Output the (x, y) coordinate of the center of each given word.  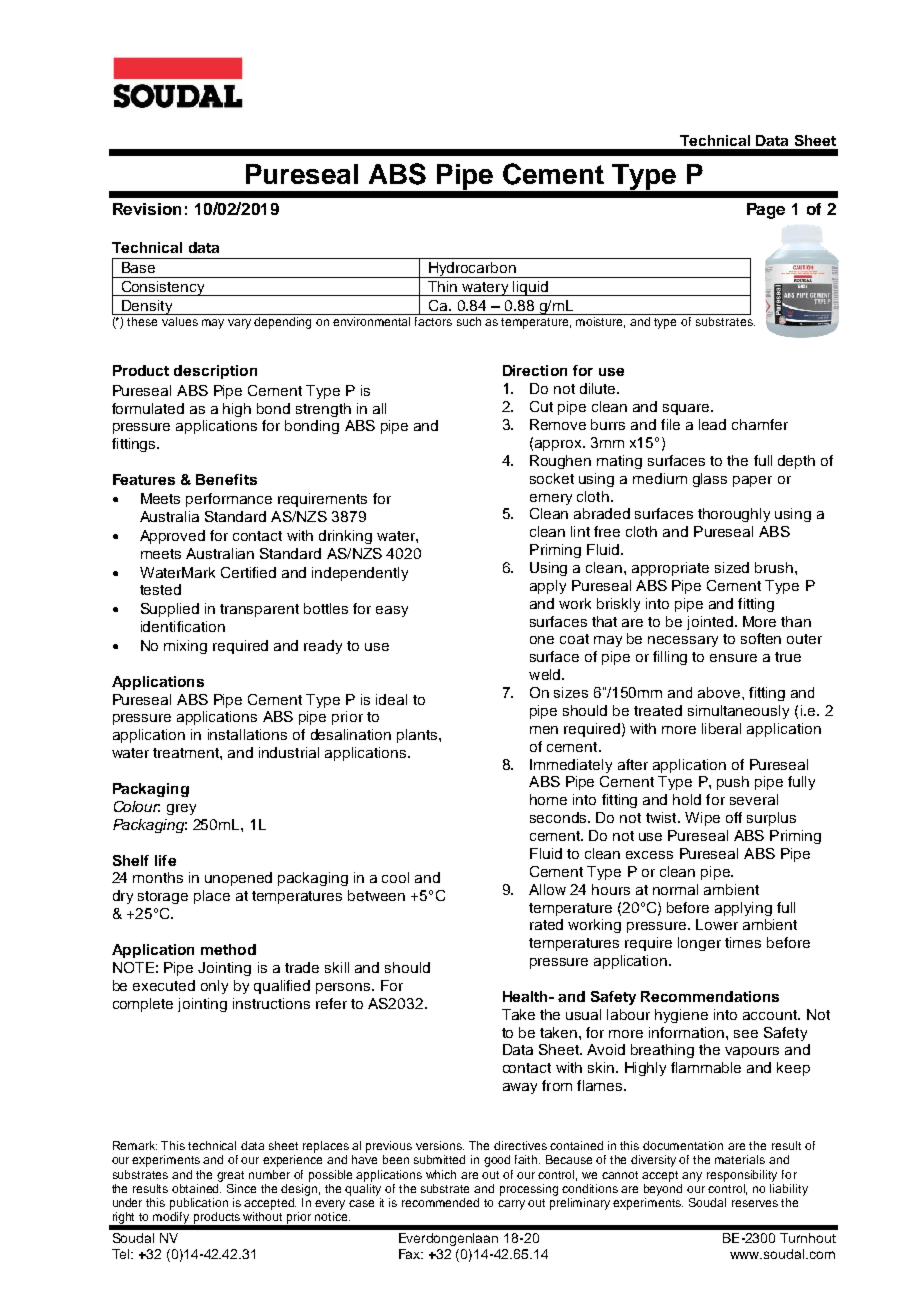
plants (418, 736)
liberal (721, 728)
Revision (147, 209)
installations (247, 734)
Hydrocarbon (472, 270)
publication (199, 1204)
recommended (440, 1202)
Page (766, 211)
